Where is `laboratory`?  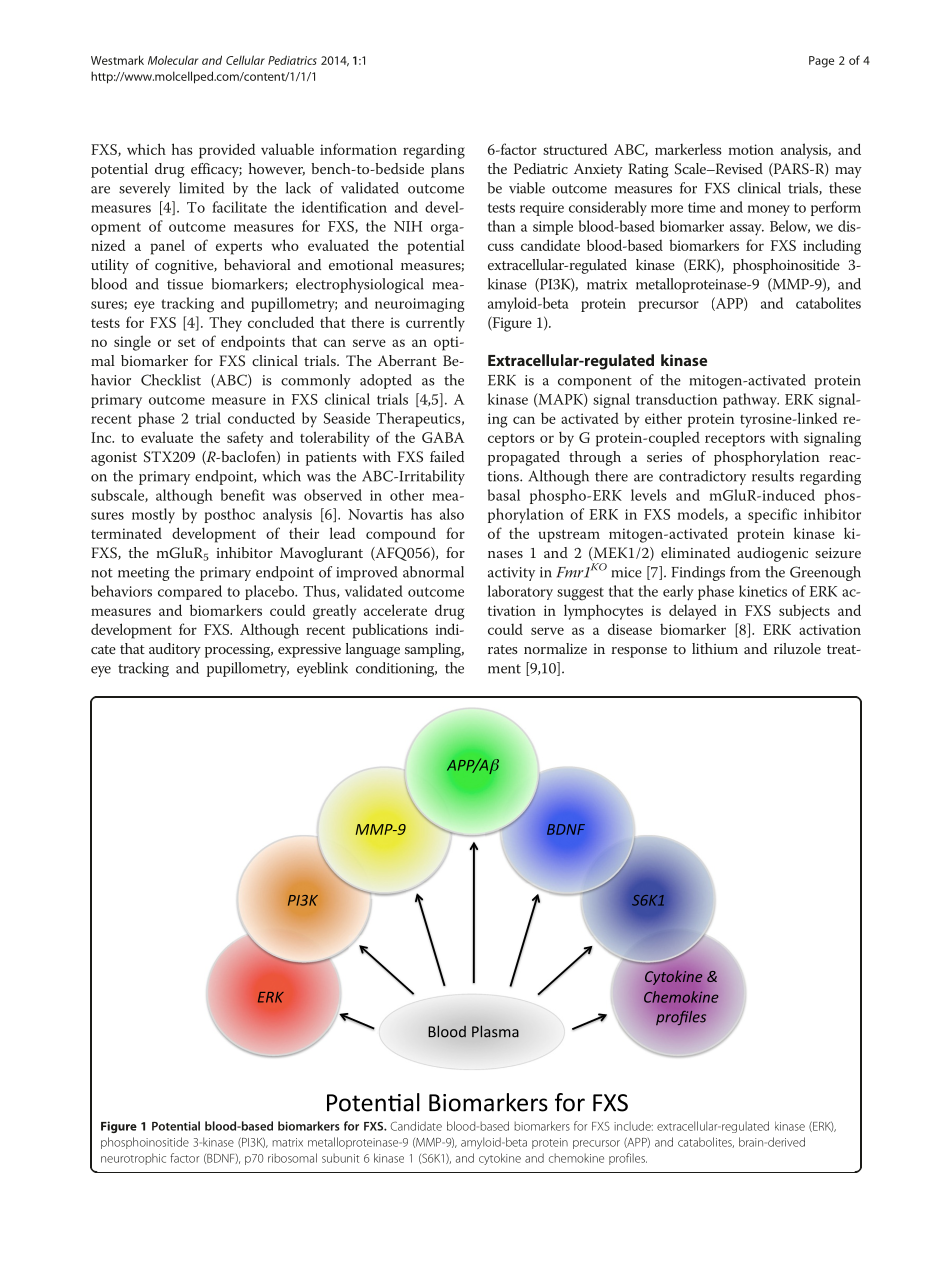 laboratory is located at coordinates (520, 592).
